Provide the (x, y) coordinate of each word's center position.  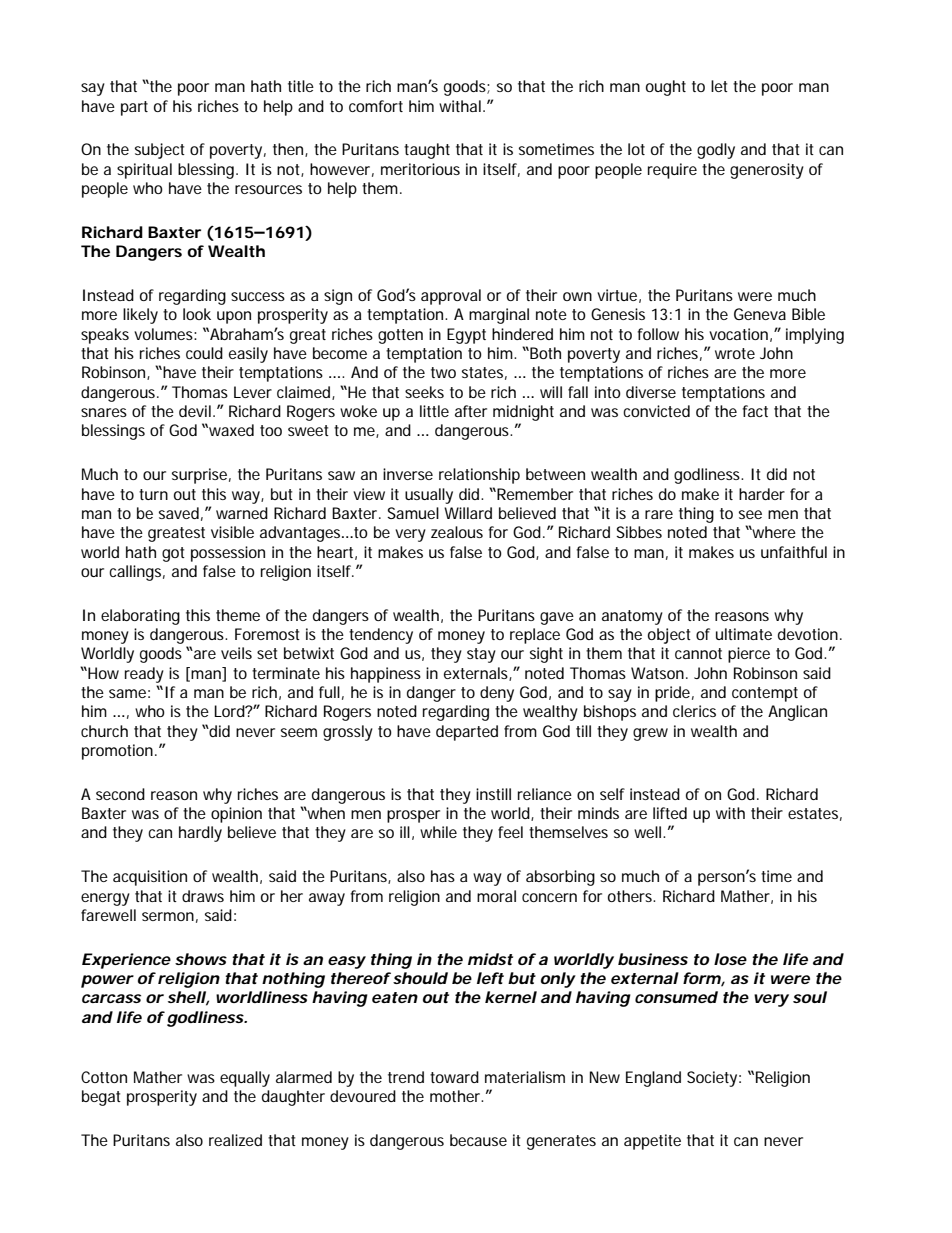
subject (160, 151)
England (653, 1079)
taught (427, 151)
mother (456, 1096)
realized (235, 1140)
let (719, 86)
